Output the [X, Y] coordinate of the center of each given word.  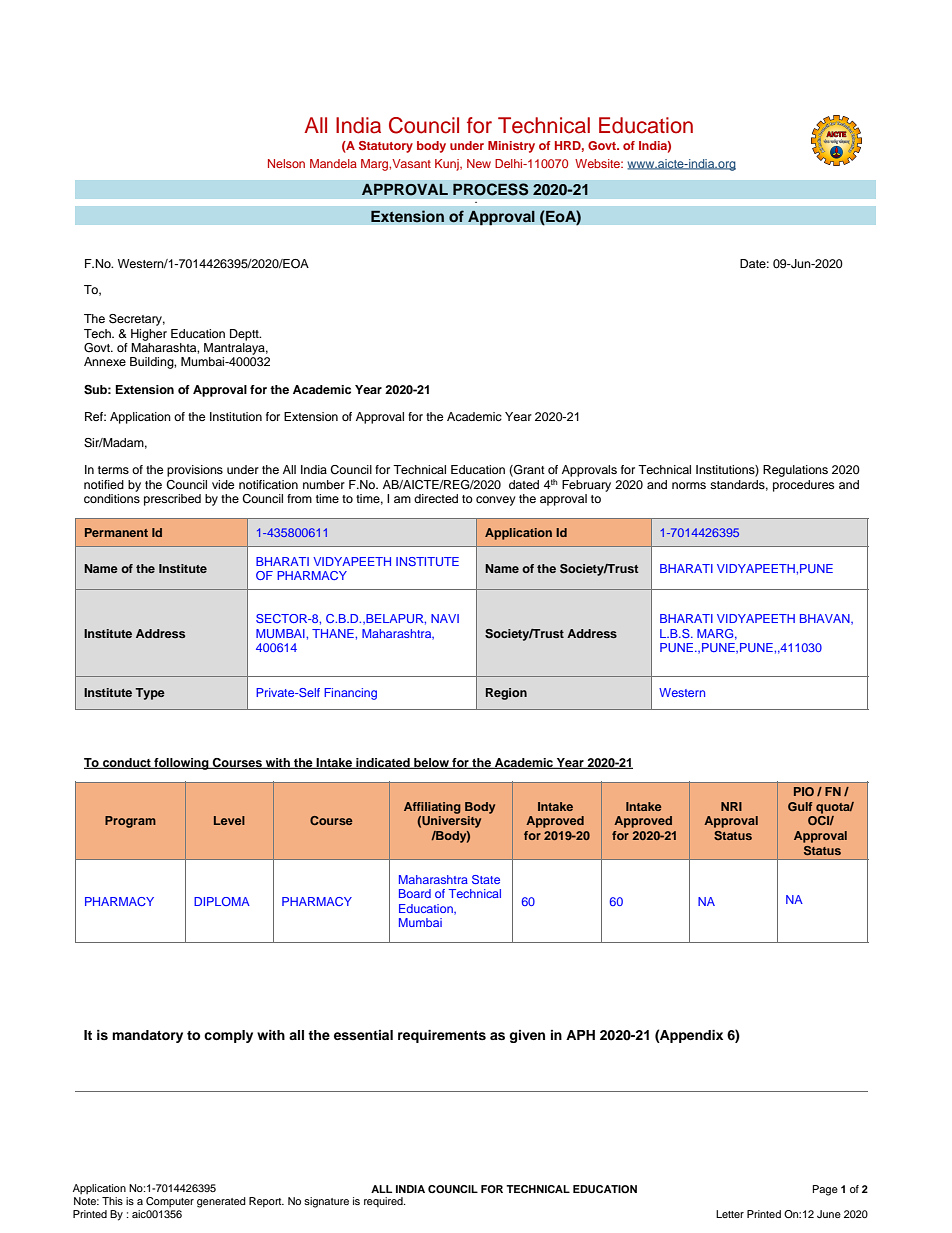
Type [150, 694]
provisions [195, 471]
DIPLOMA [222, 901]
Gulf [800, 806]
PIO [804, 791]
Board [415, 893]
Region [506, 694]
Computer [170, 1202]
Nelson [286, 163]
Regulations [795, 471]
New [479, 163]
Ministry [511, 147]
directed [436, 498]
